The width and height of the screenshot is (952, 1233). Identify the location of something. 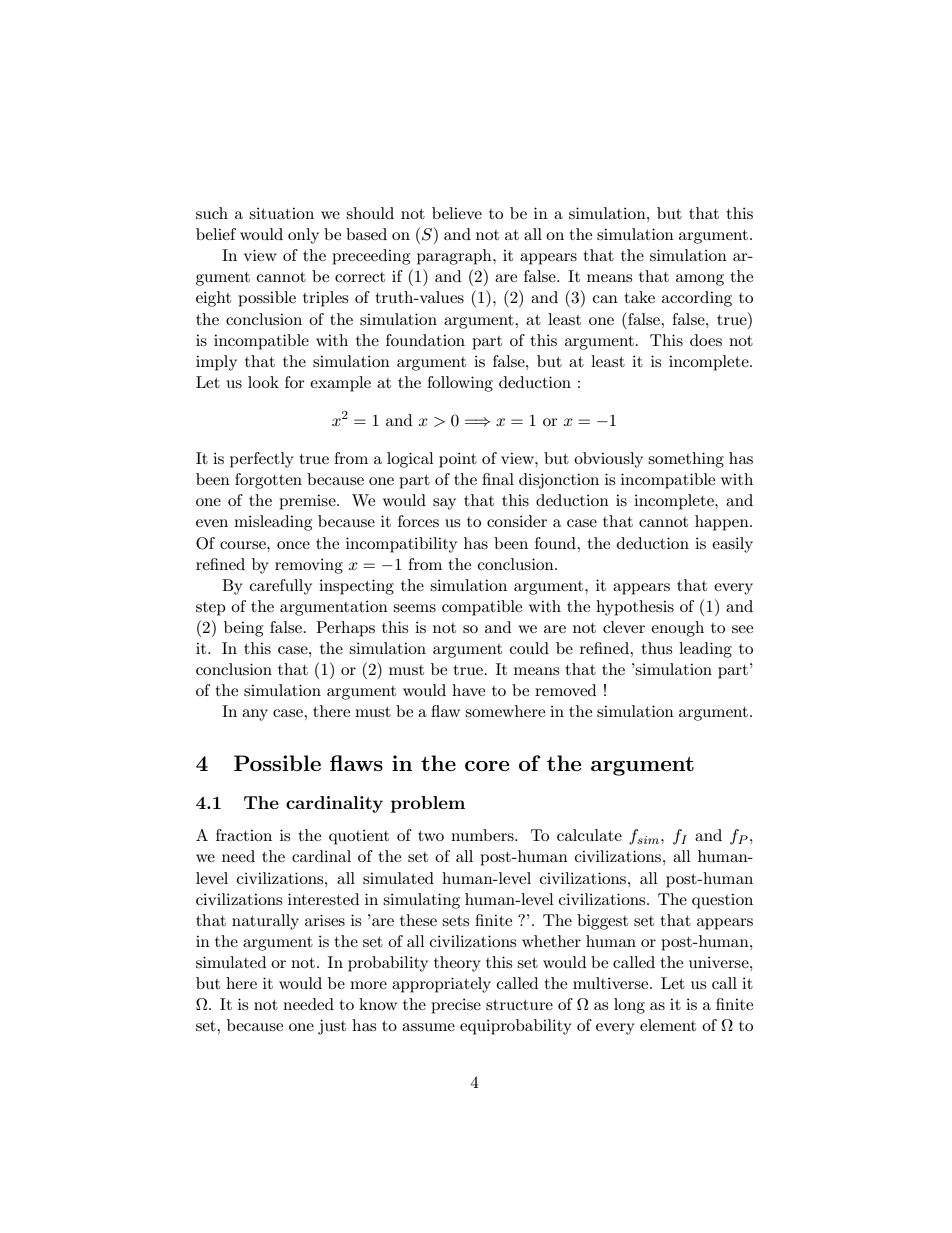
(686, 460).
